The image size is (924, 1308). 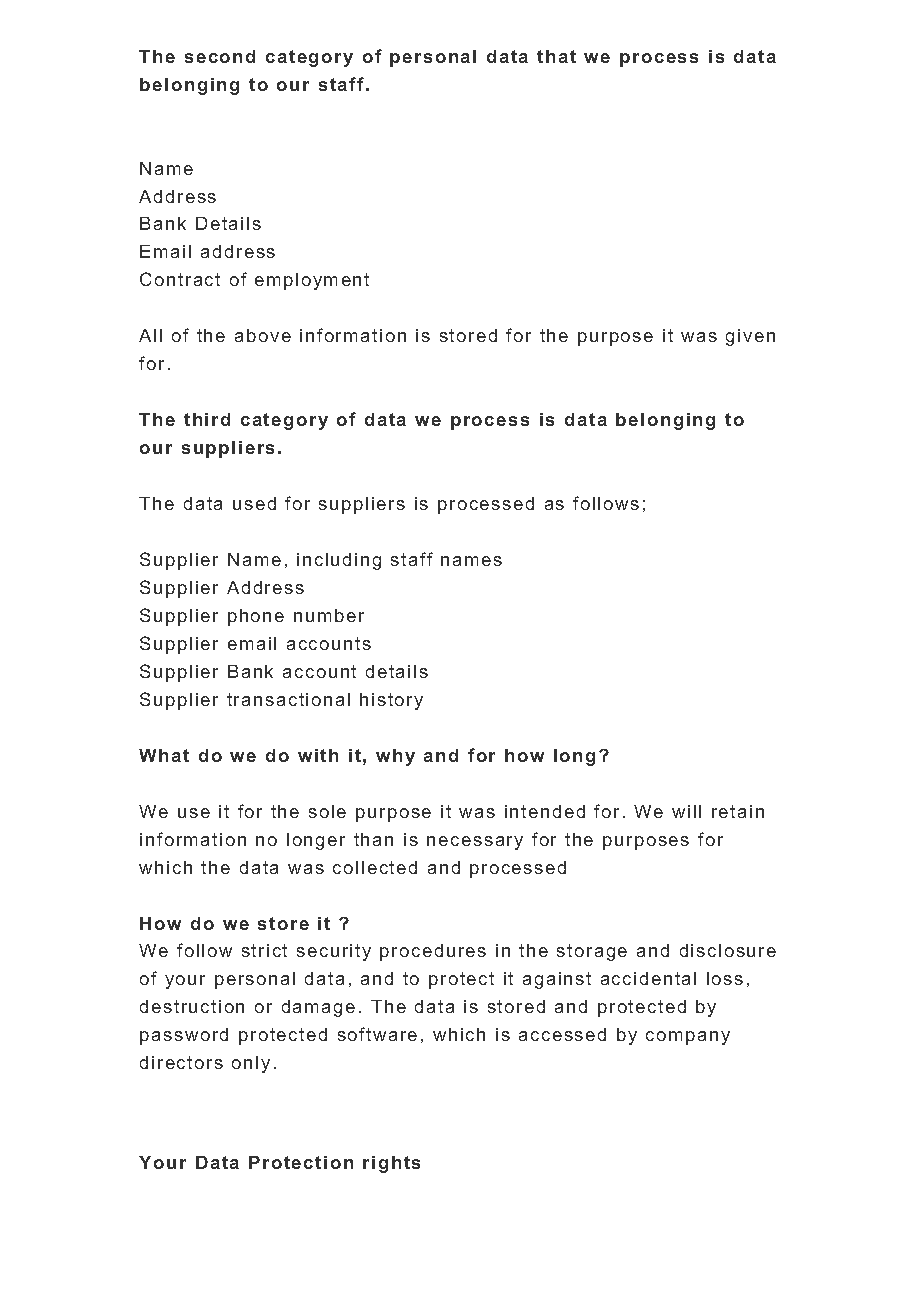 I want to click on company, so click(x=688, y=1038).
